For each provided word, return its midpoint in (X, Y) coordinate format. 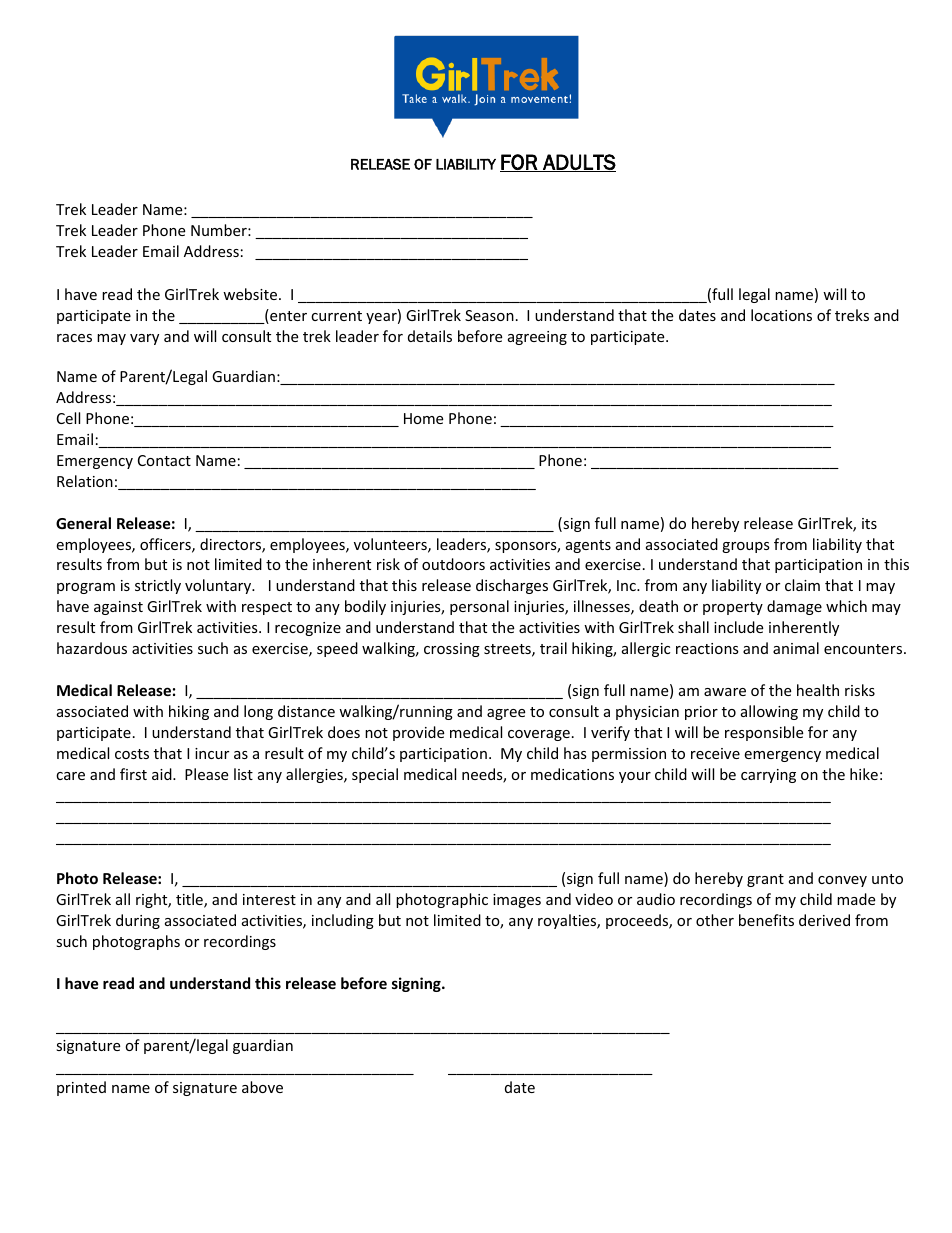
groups (746, 547)
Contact (164, 460)
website (251, 294)
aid (163, 774)
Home (423, 418)
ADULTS (578, 163)
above (262, 1087)
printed (81, 1088)
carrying (768, 776)
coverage (539, 735)
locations (781, 315)
